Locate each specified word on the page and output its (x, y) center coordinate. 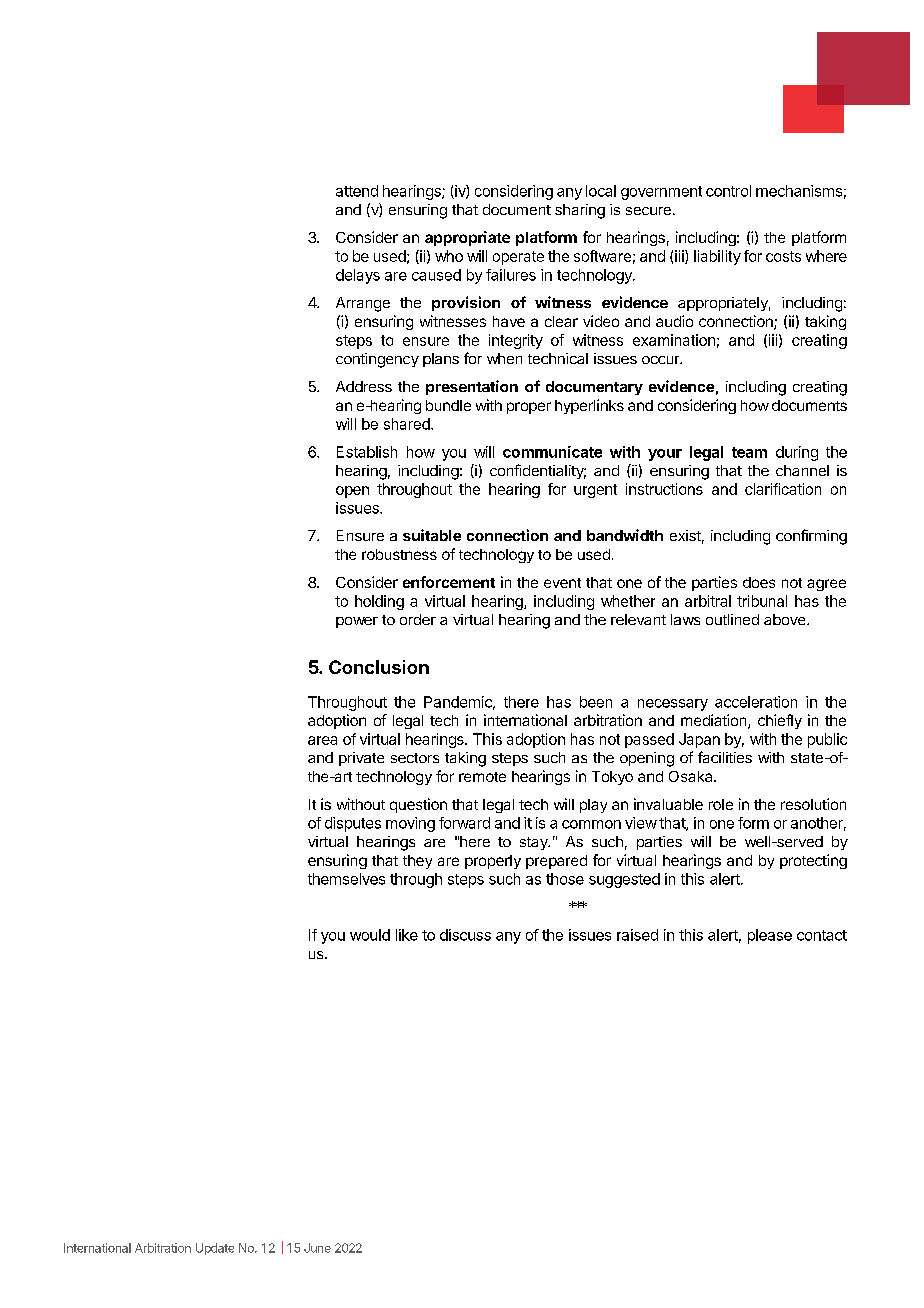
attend (357, 191)
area (322, 740)
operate (518, 258)
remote (482, 777)
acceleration (756, 702)
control (728, 191)
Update (215, 1249)
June (317, 1248)
